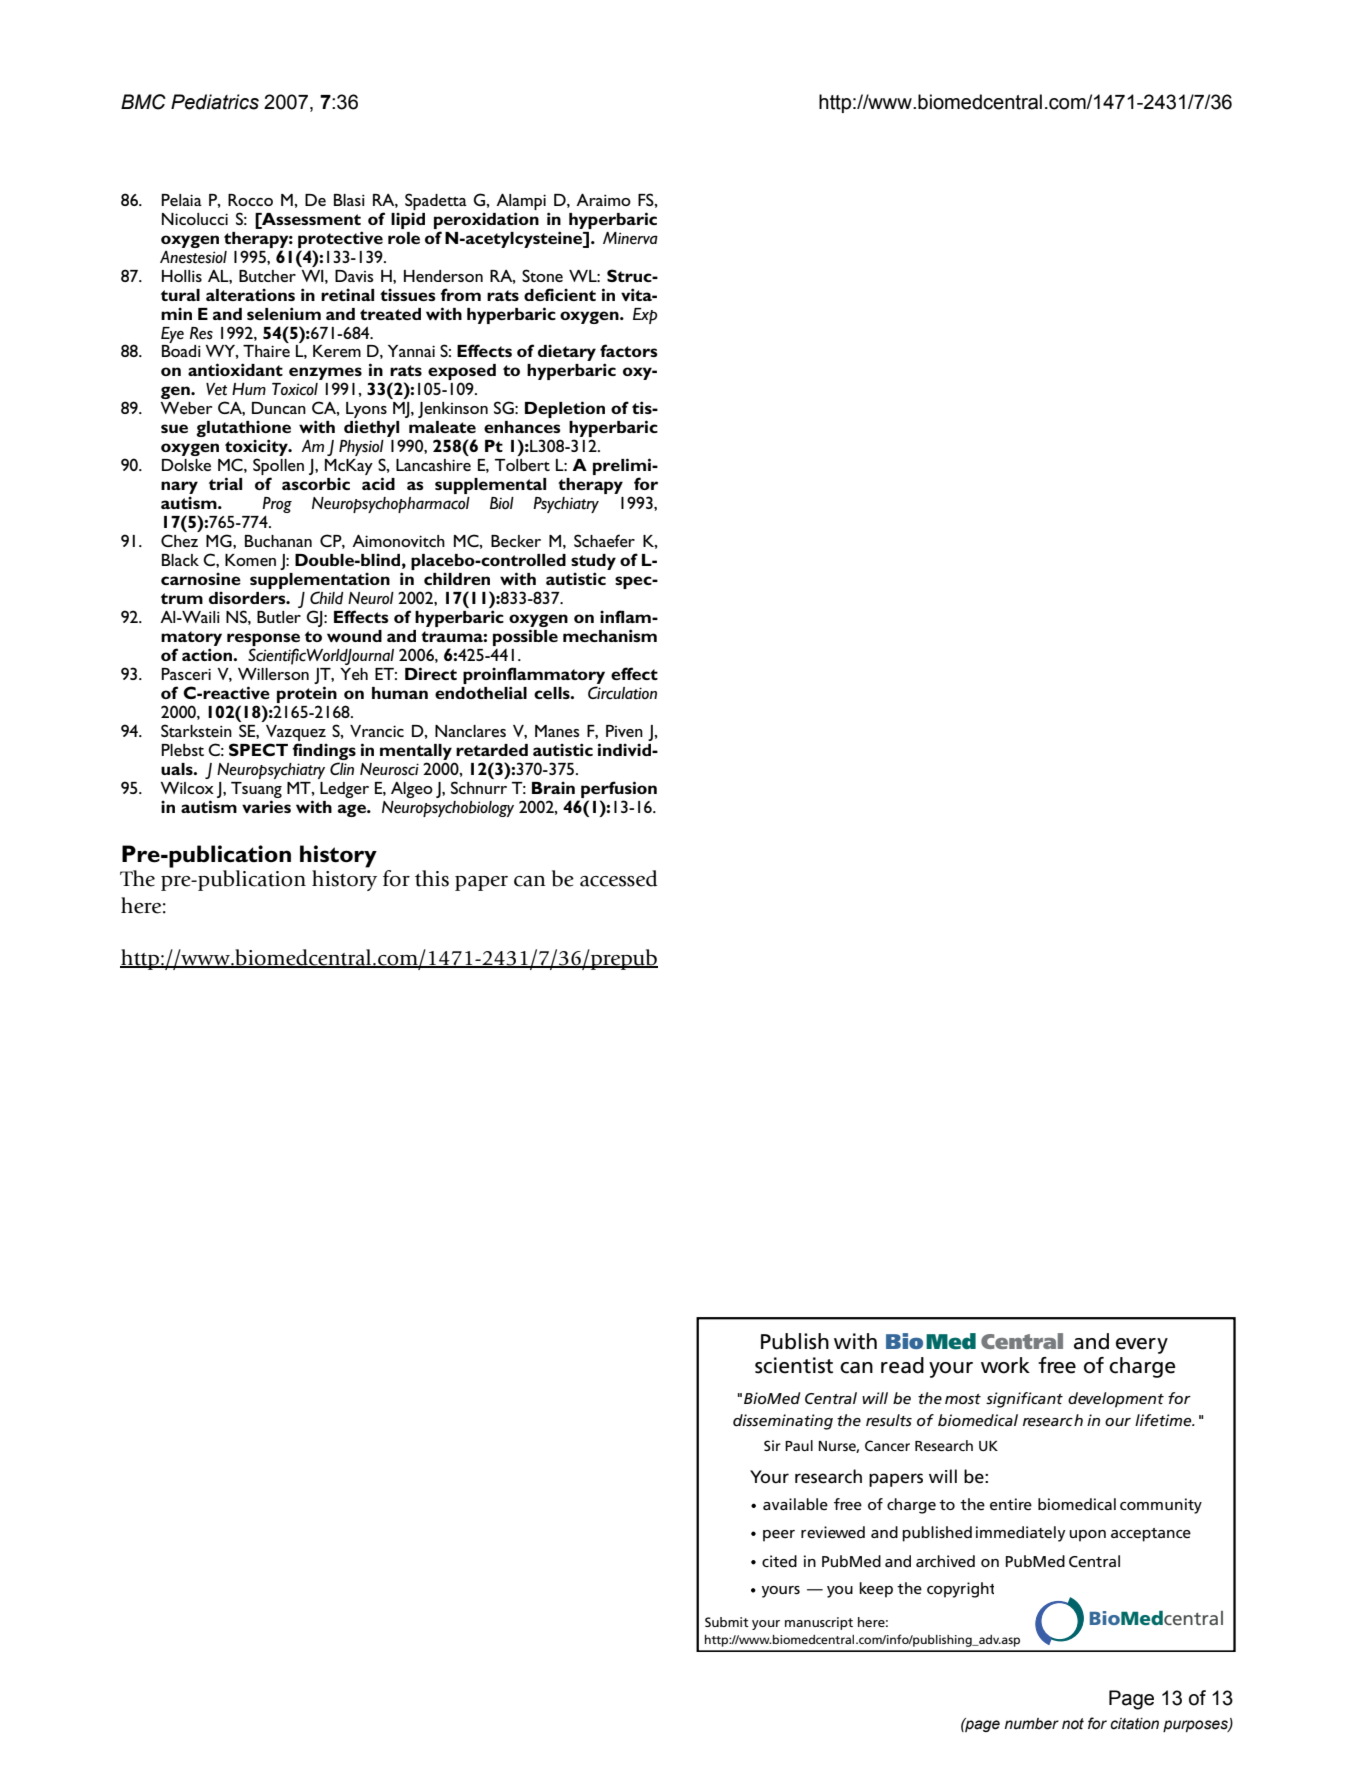 Image resolution: width=1360 pixels, height=1766 pixels. What do you see at coordinates (727, 1622) in the screenshot?
I see `Submit` at bounding box center [727, 1622].
